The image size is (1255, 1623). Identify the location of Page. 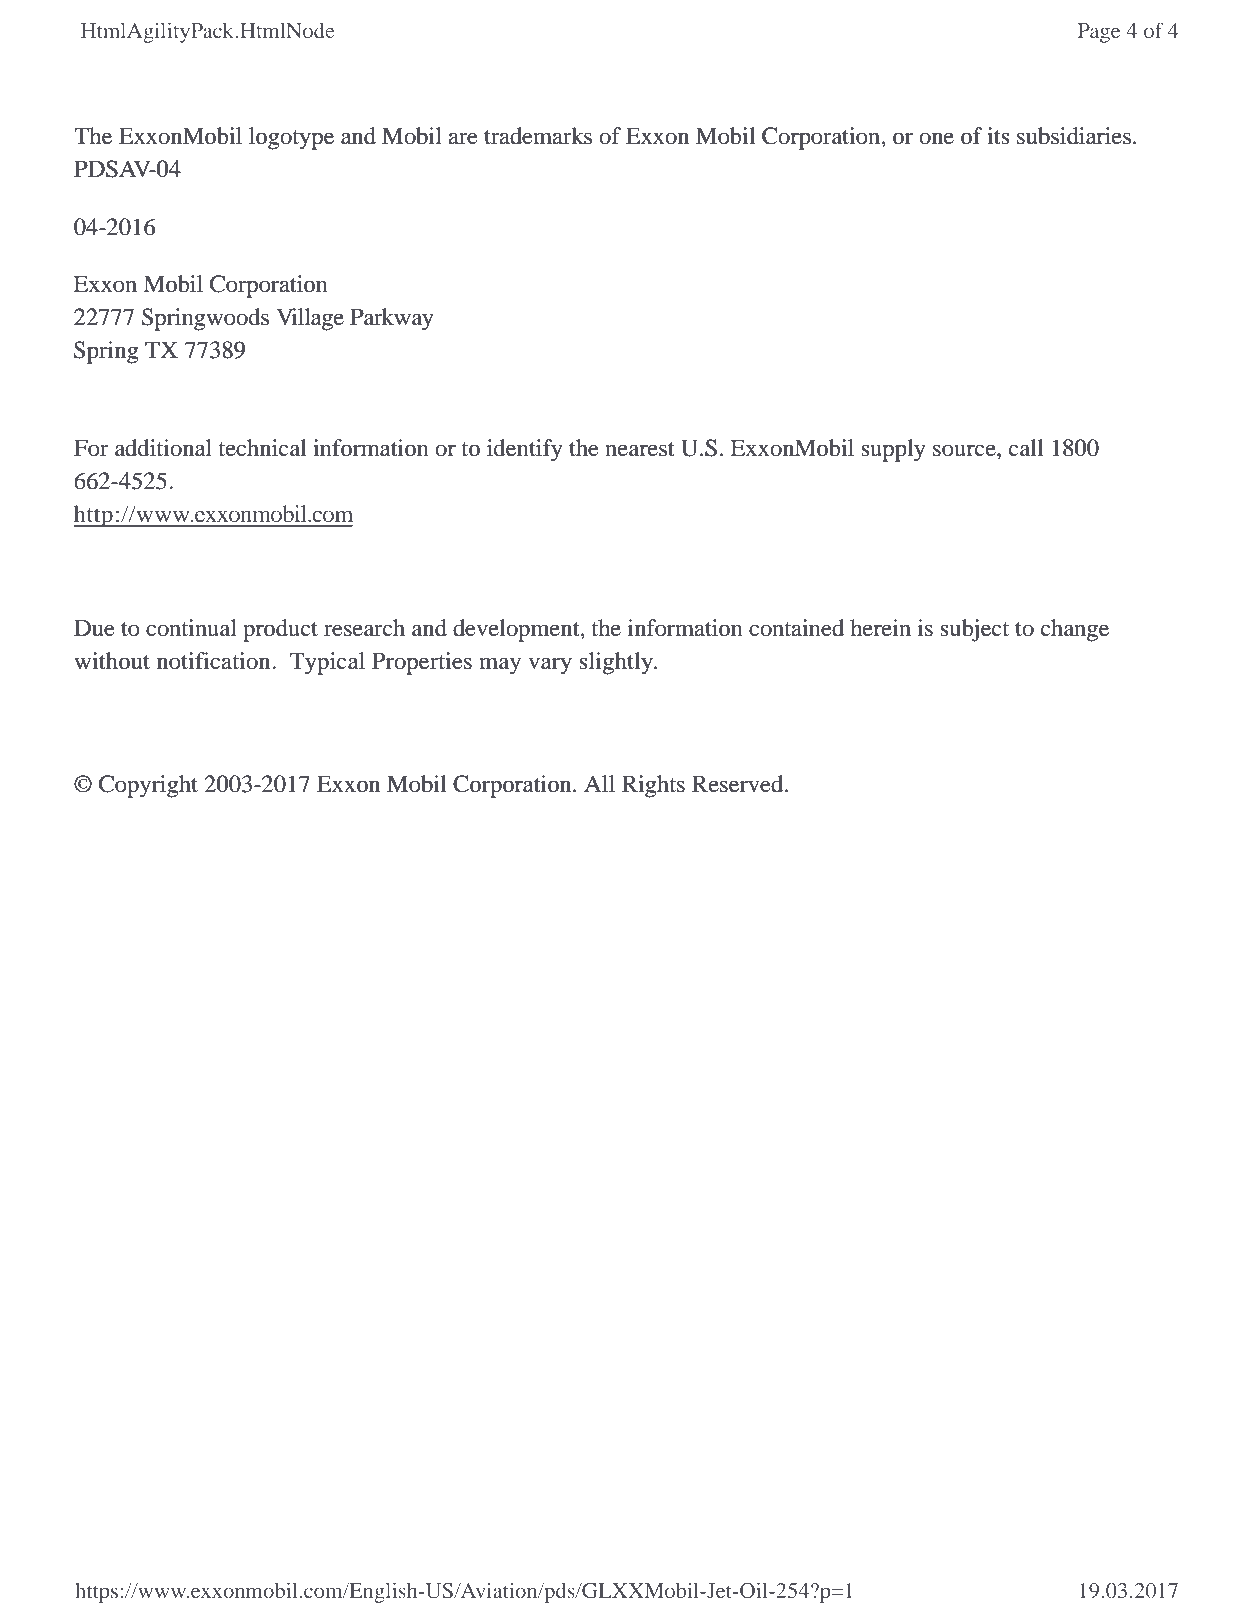
(1099, 33).
